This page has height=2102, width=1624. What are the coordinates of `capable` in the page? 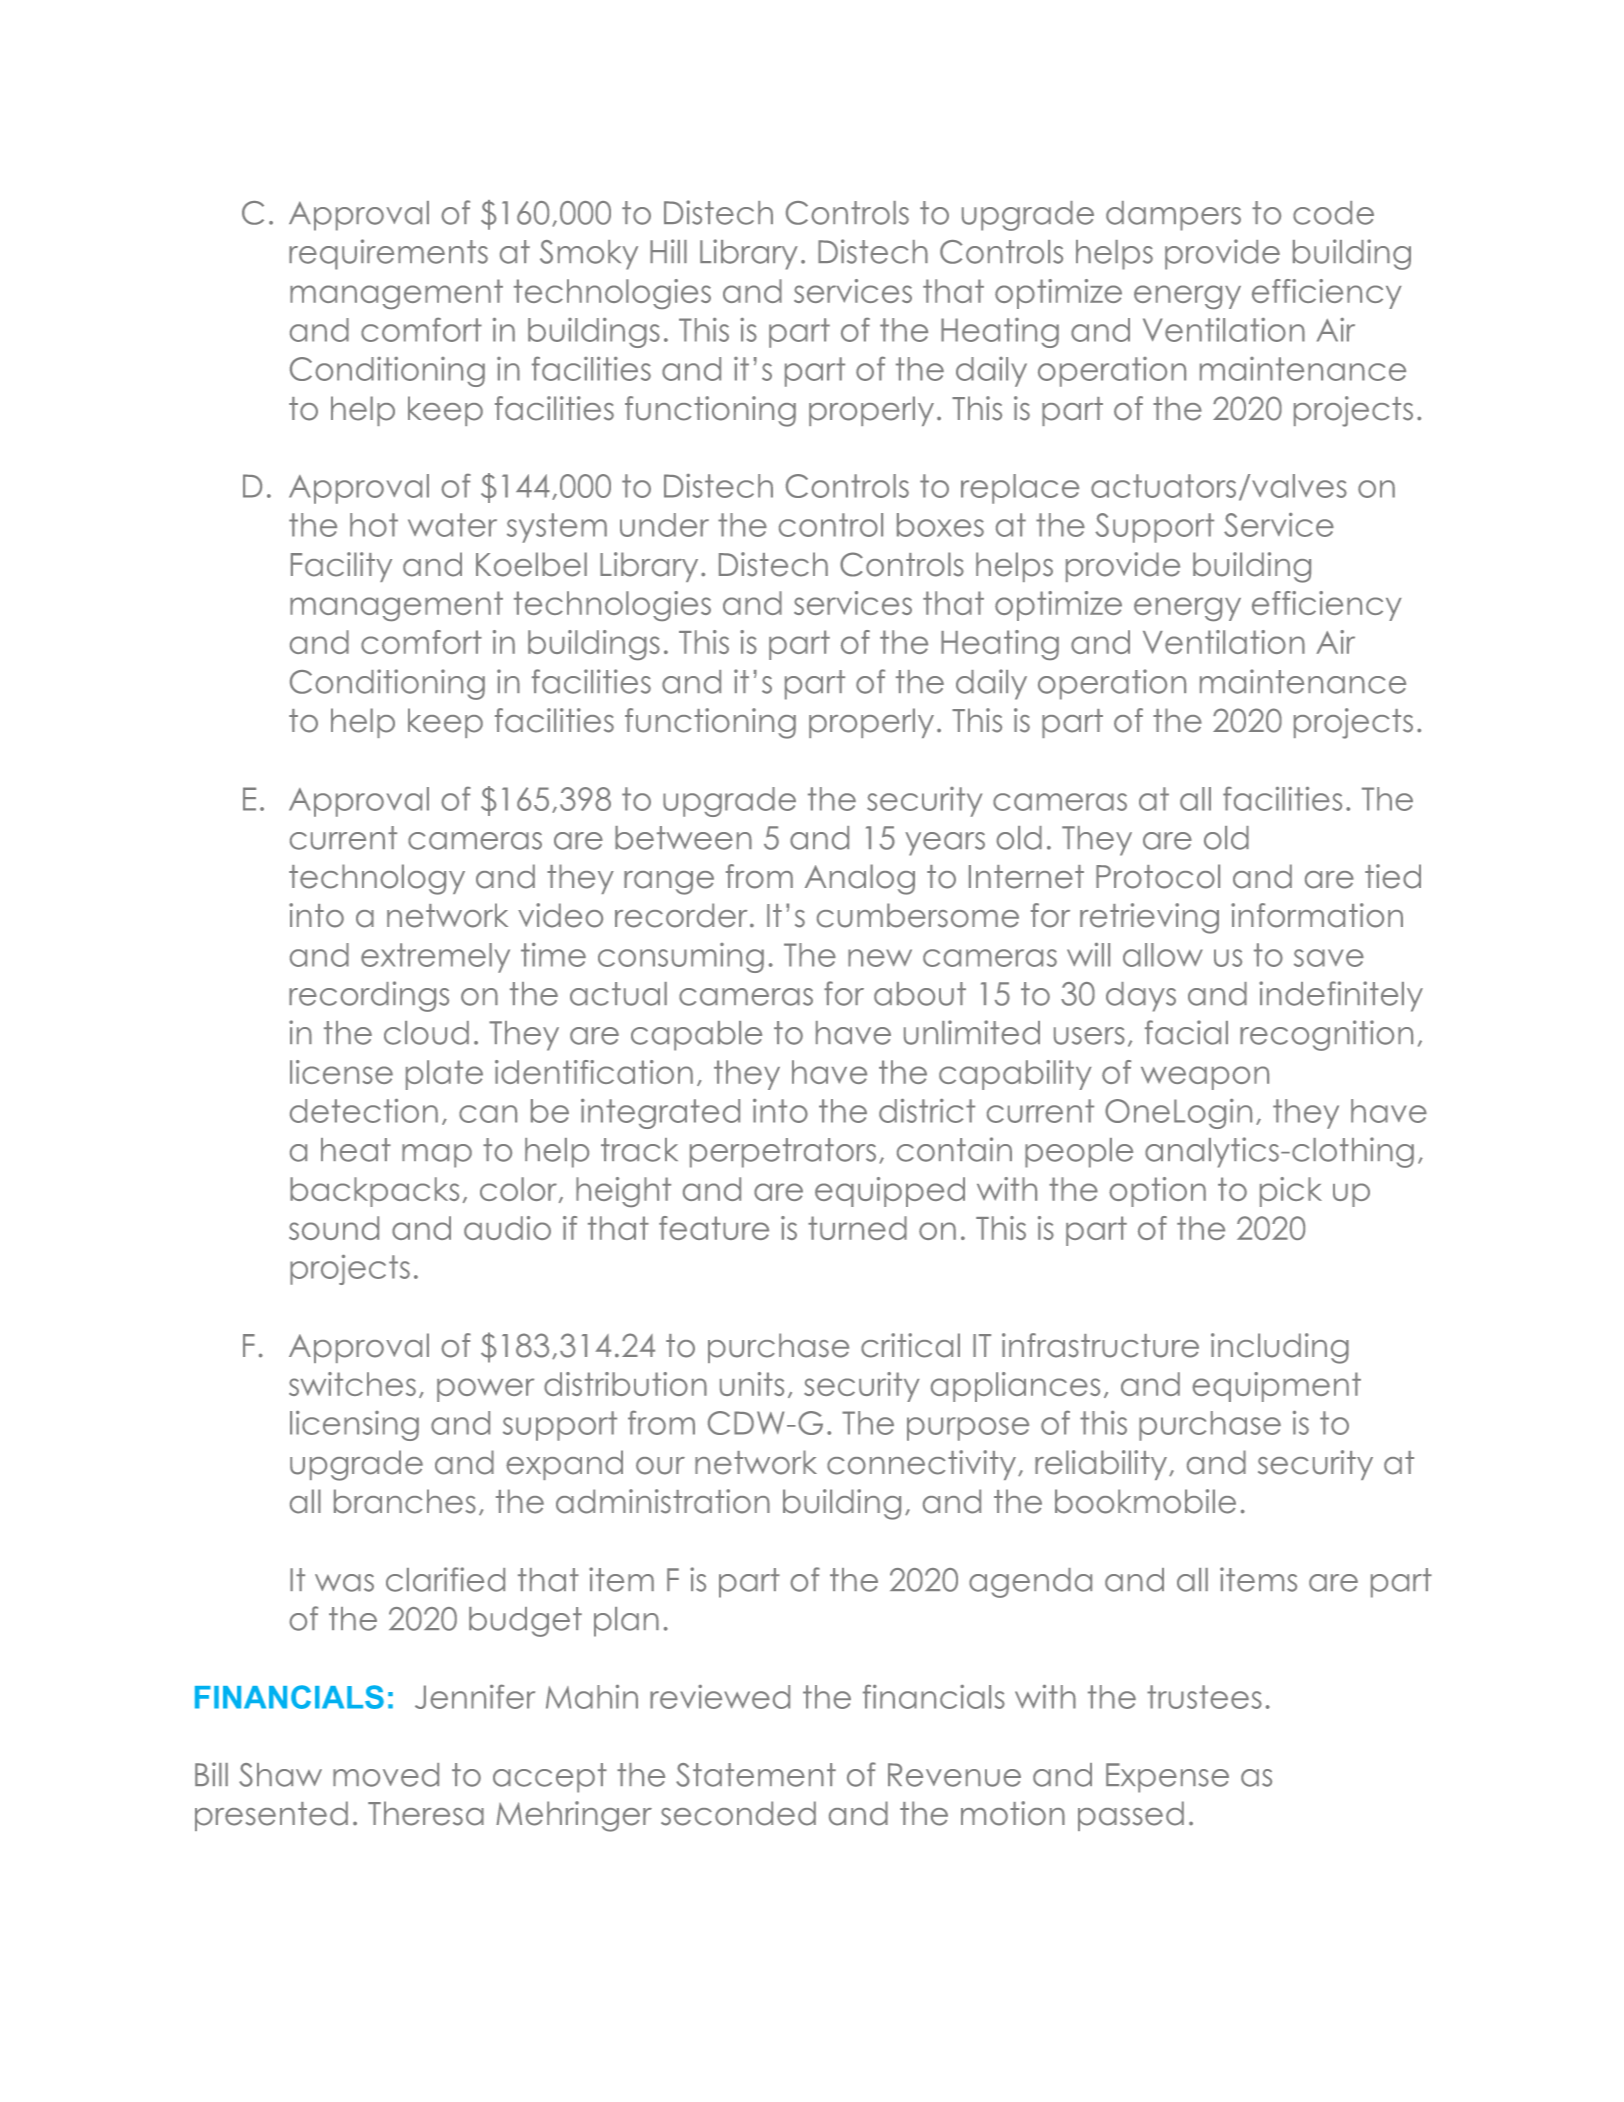 It's located at (696, 1036).
